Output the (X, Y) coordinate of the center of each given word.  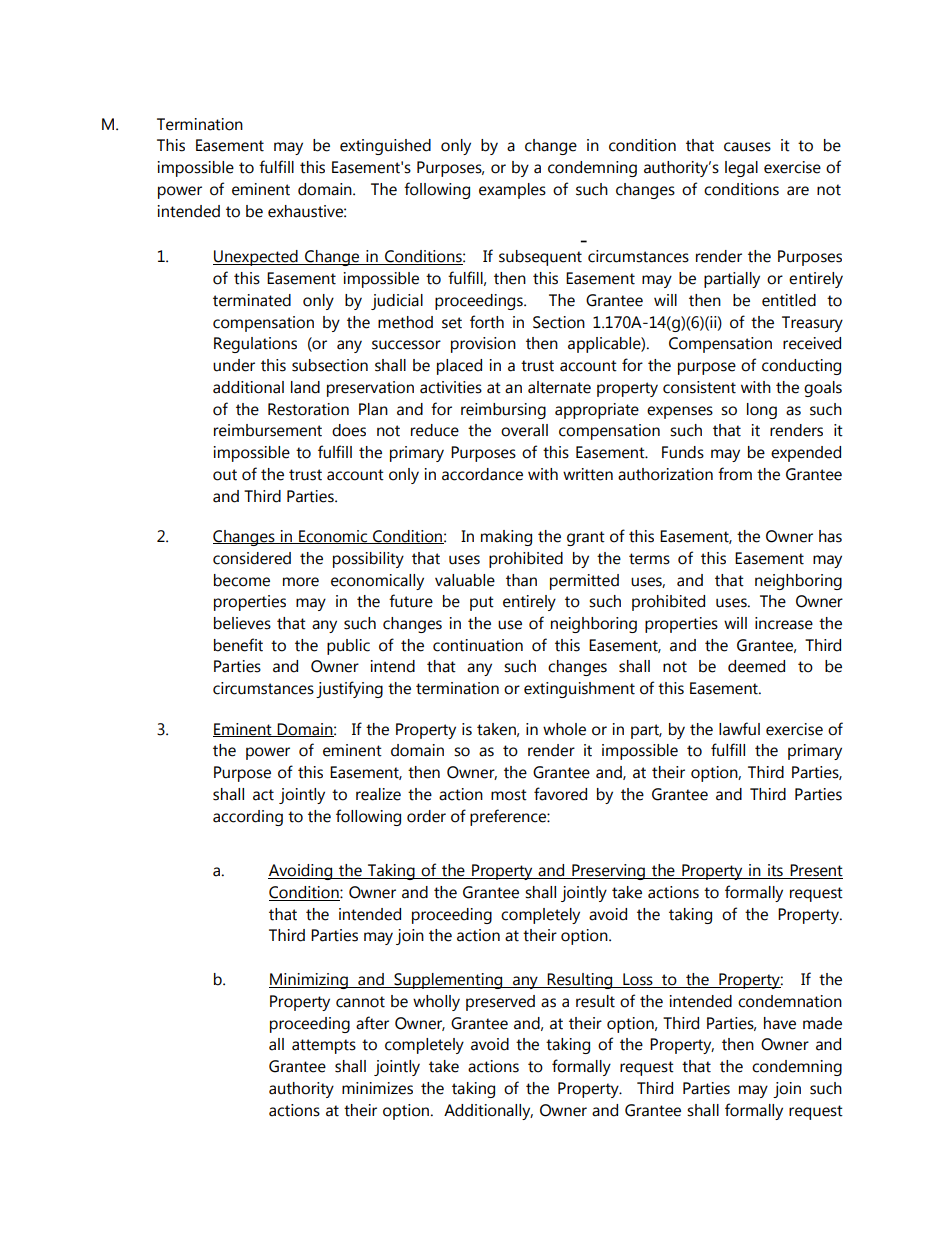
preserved (500, 1003)
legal (741, 169)
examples (512, 191)
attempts (324, 1046)
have (780, 1023)
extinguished (385, 147)
